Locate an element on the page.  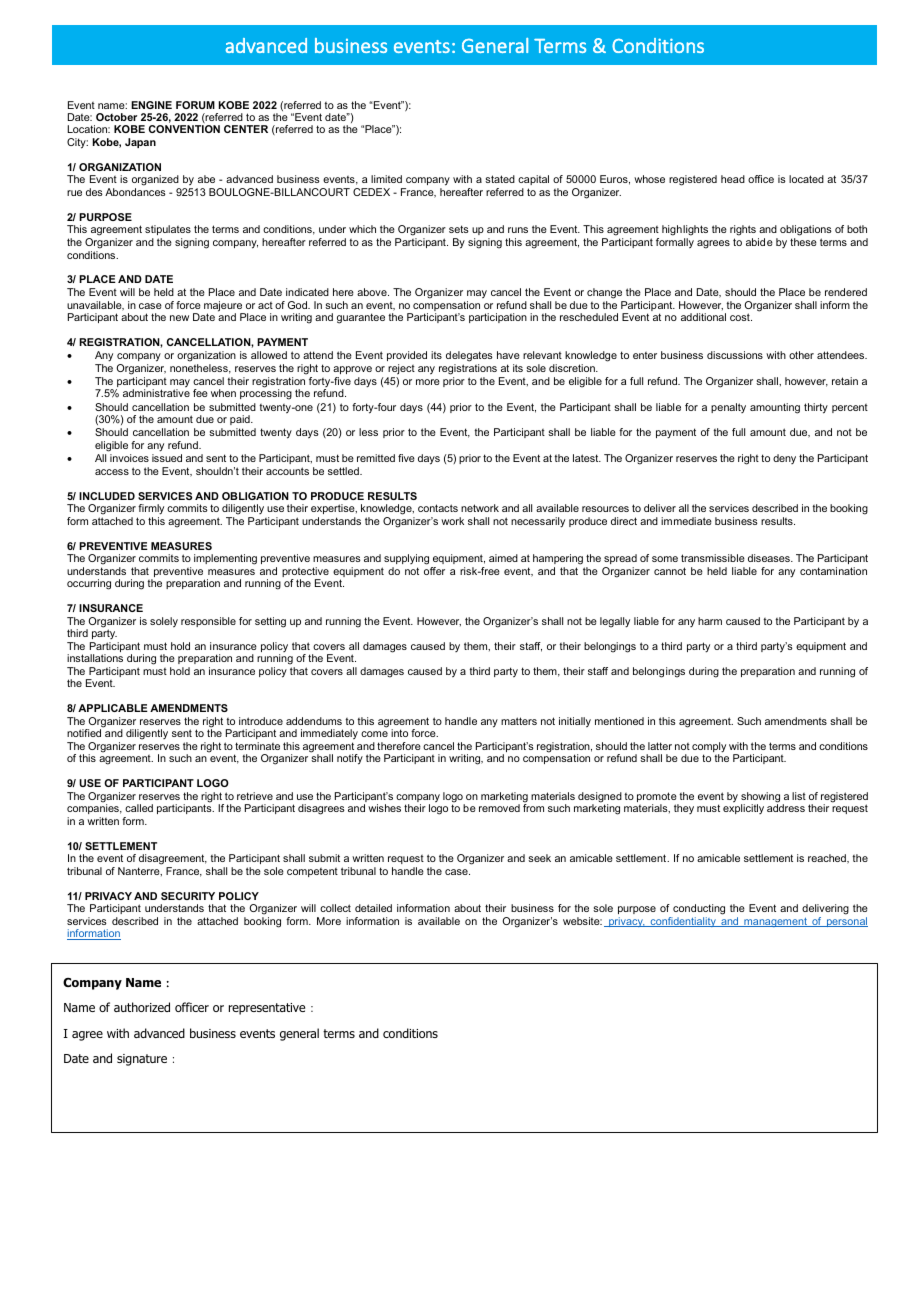
management is located at coordinates (775, 922).
